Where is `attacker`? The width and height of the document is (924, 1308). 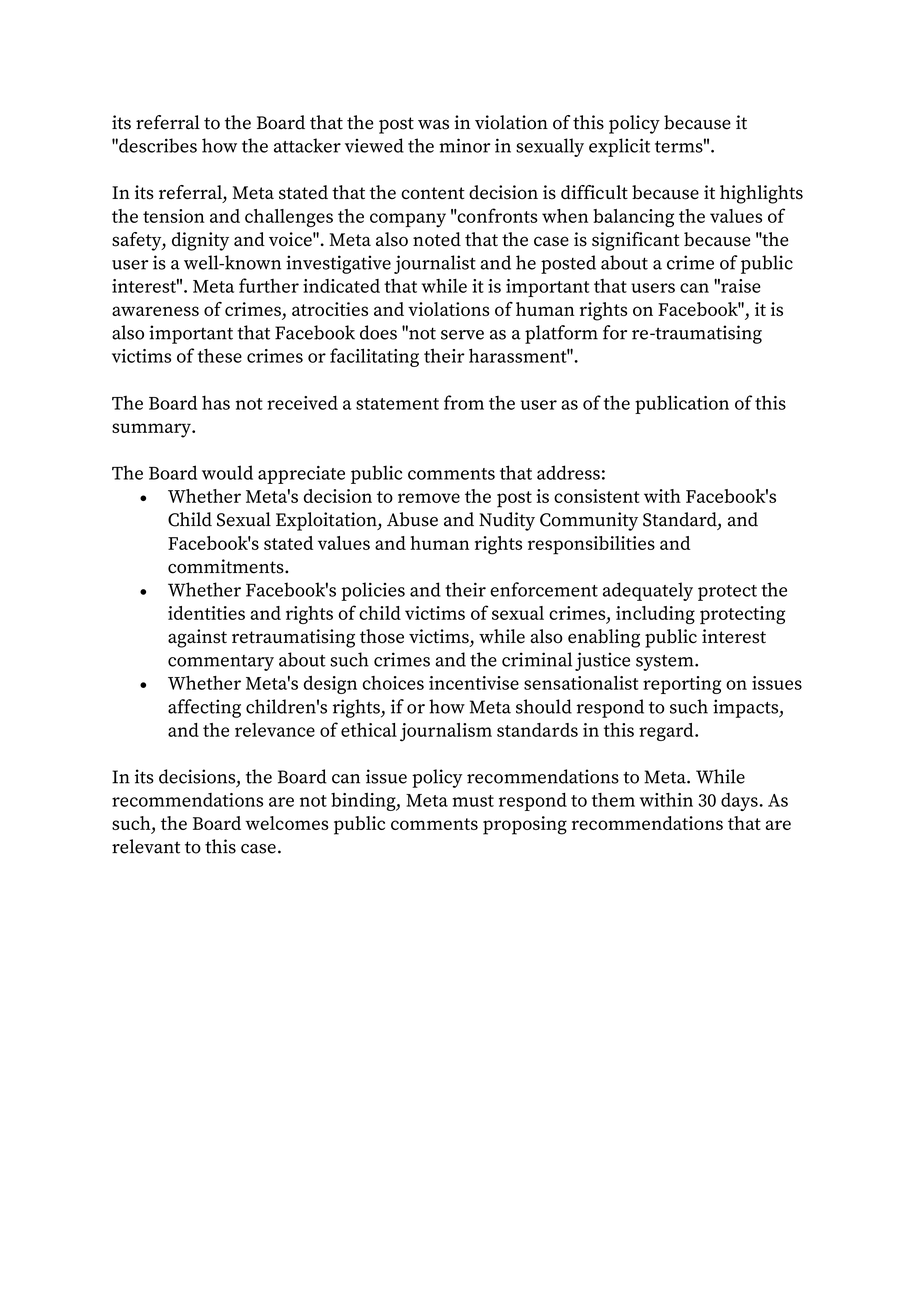
attacker is located at coordinates (307, 145).
